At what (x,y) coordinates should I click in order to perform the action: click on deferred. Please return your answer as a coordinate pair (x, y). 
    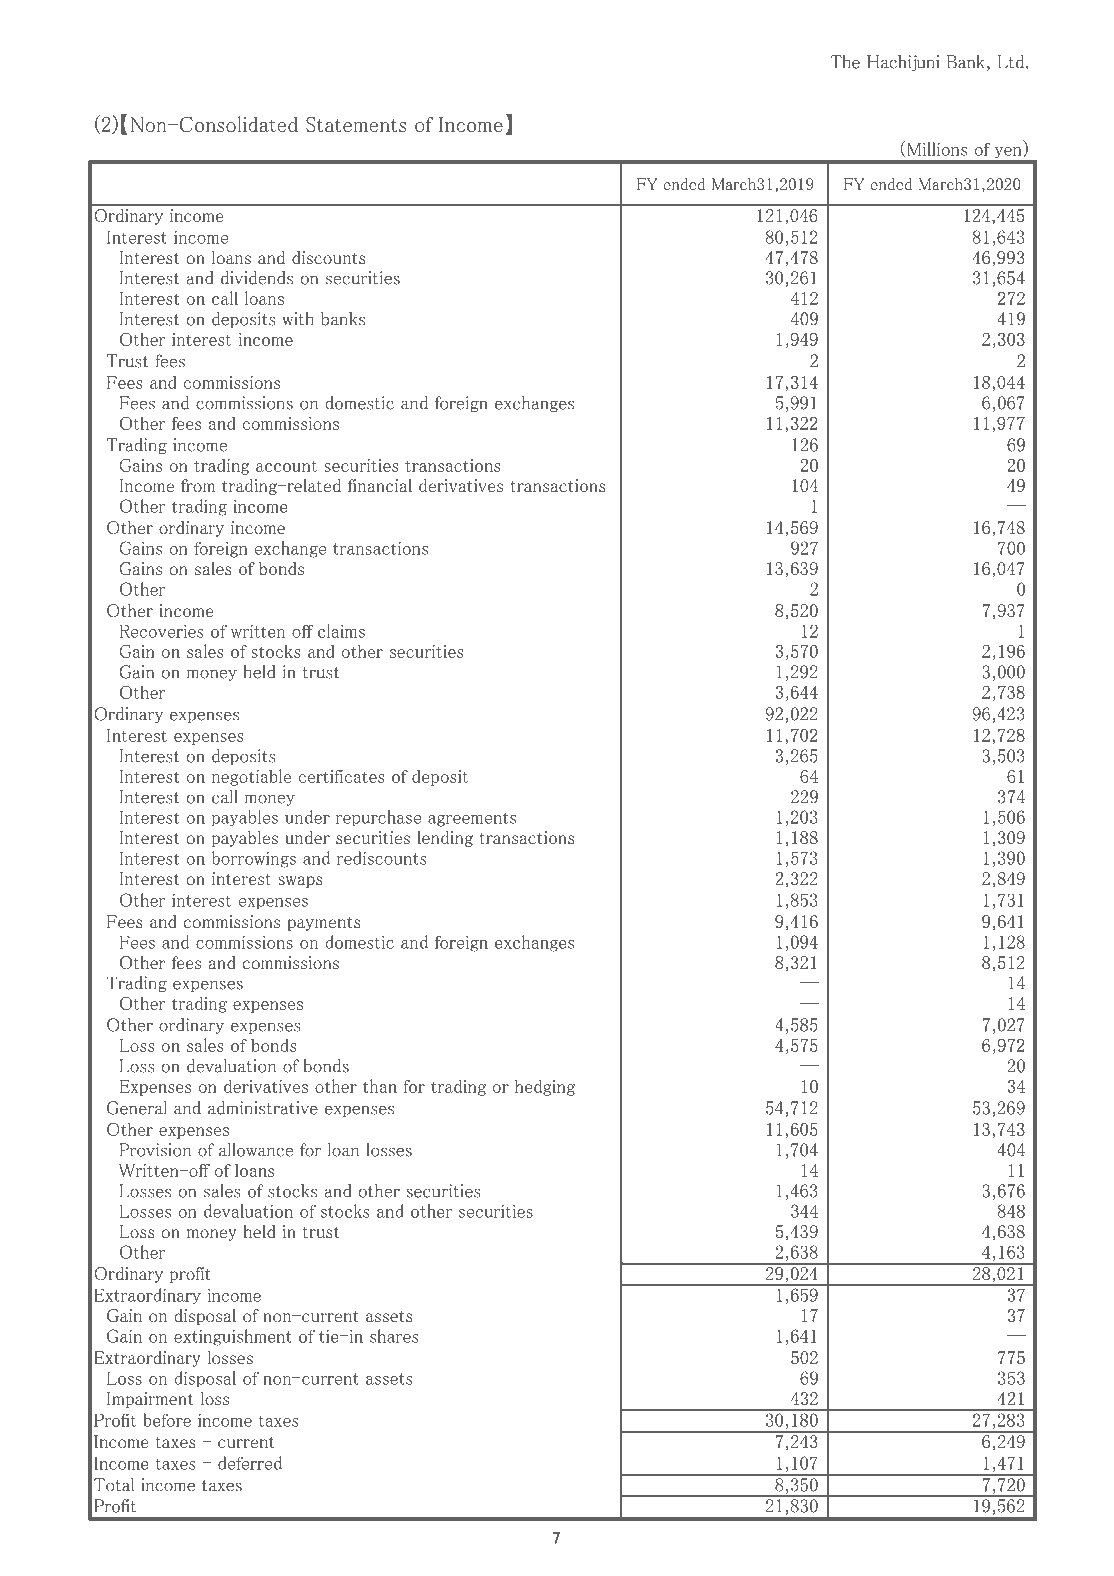
    Looking at the image, I should click on (250, 1463).
